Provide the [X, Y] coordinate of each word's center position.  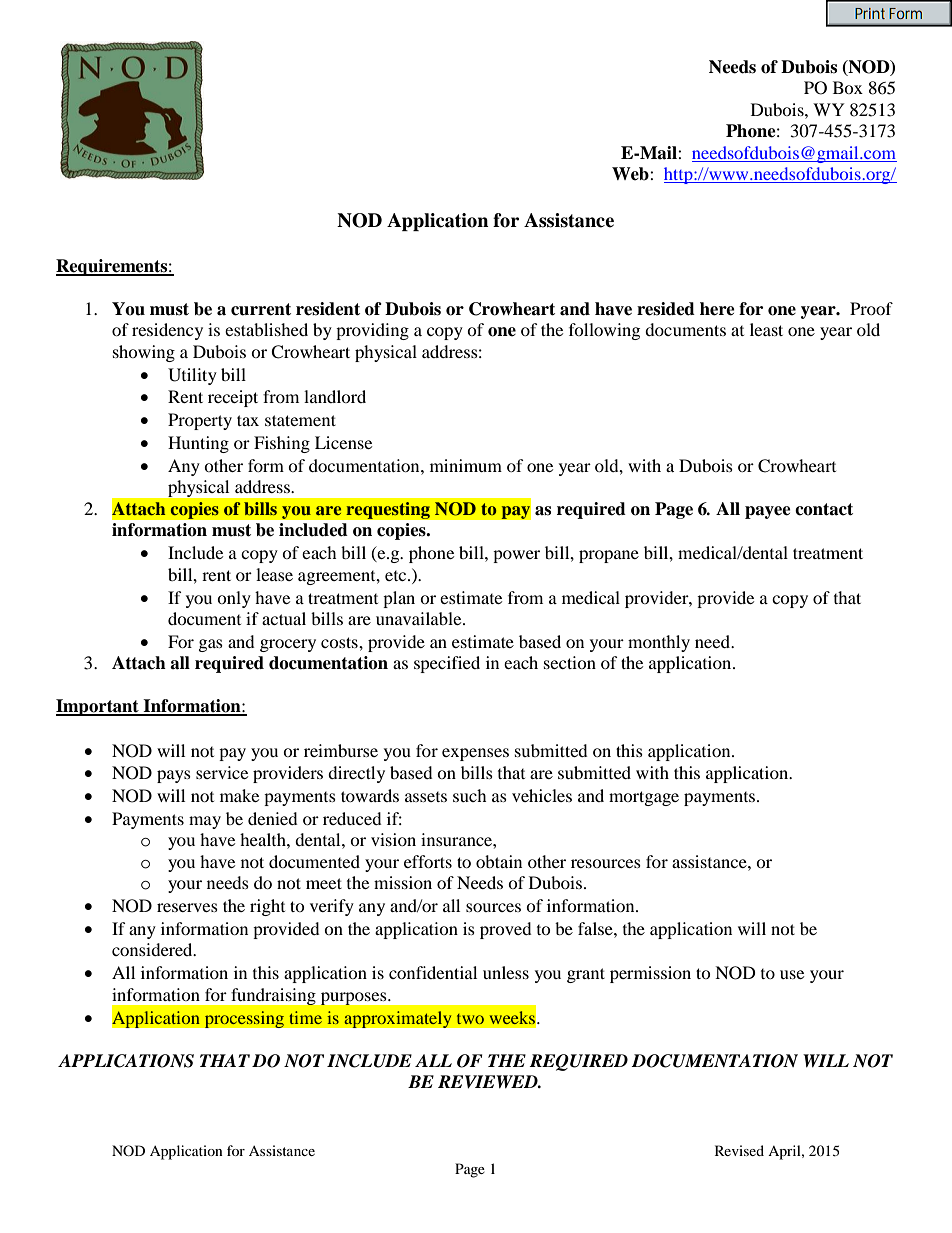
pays [174, 776]
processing [244, 1019]
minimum [466, 465]
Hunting [198, 444]
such [470, 795]
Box [848, 87]
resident [328, 309]
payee [768, 512]
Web [631, 174]
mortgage [644, 798]
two [470, 1019]
